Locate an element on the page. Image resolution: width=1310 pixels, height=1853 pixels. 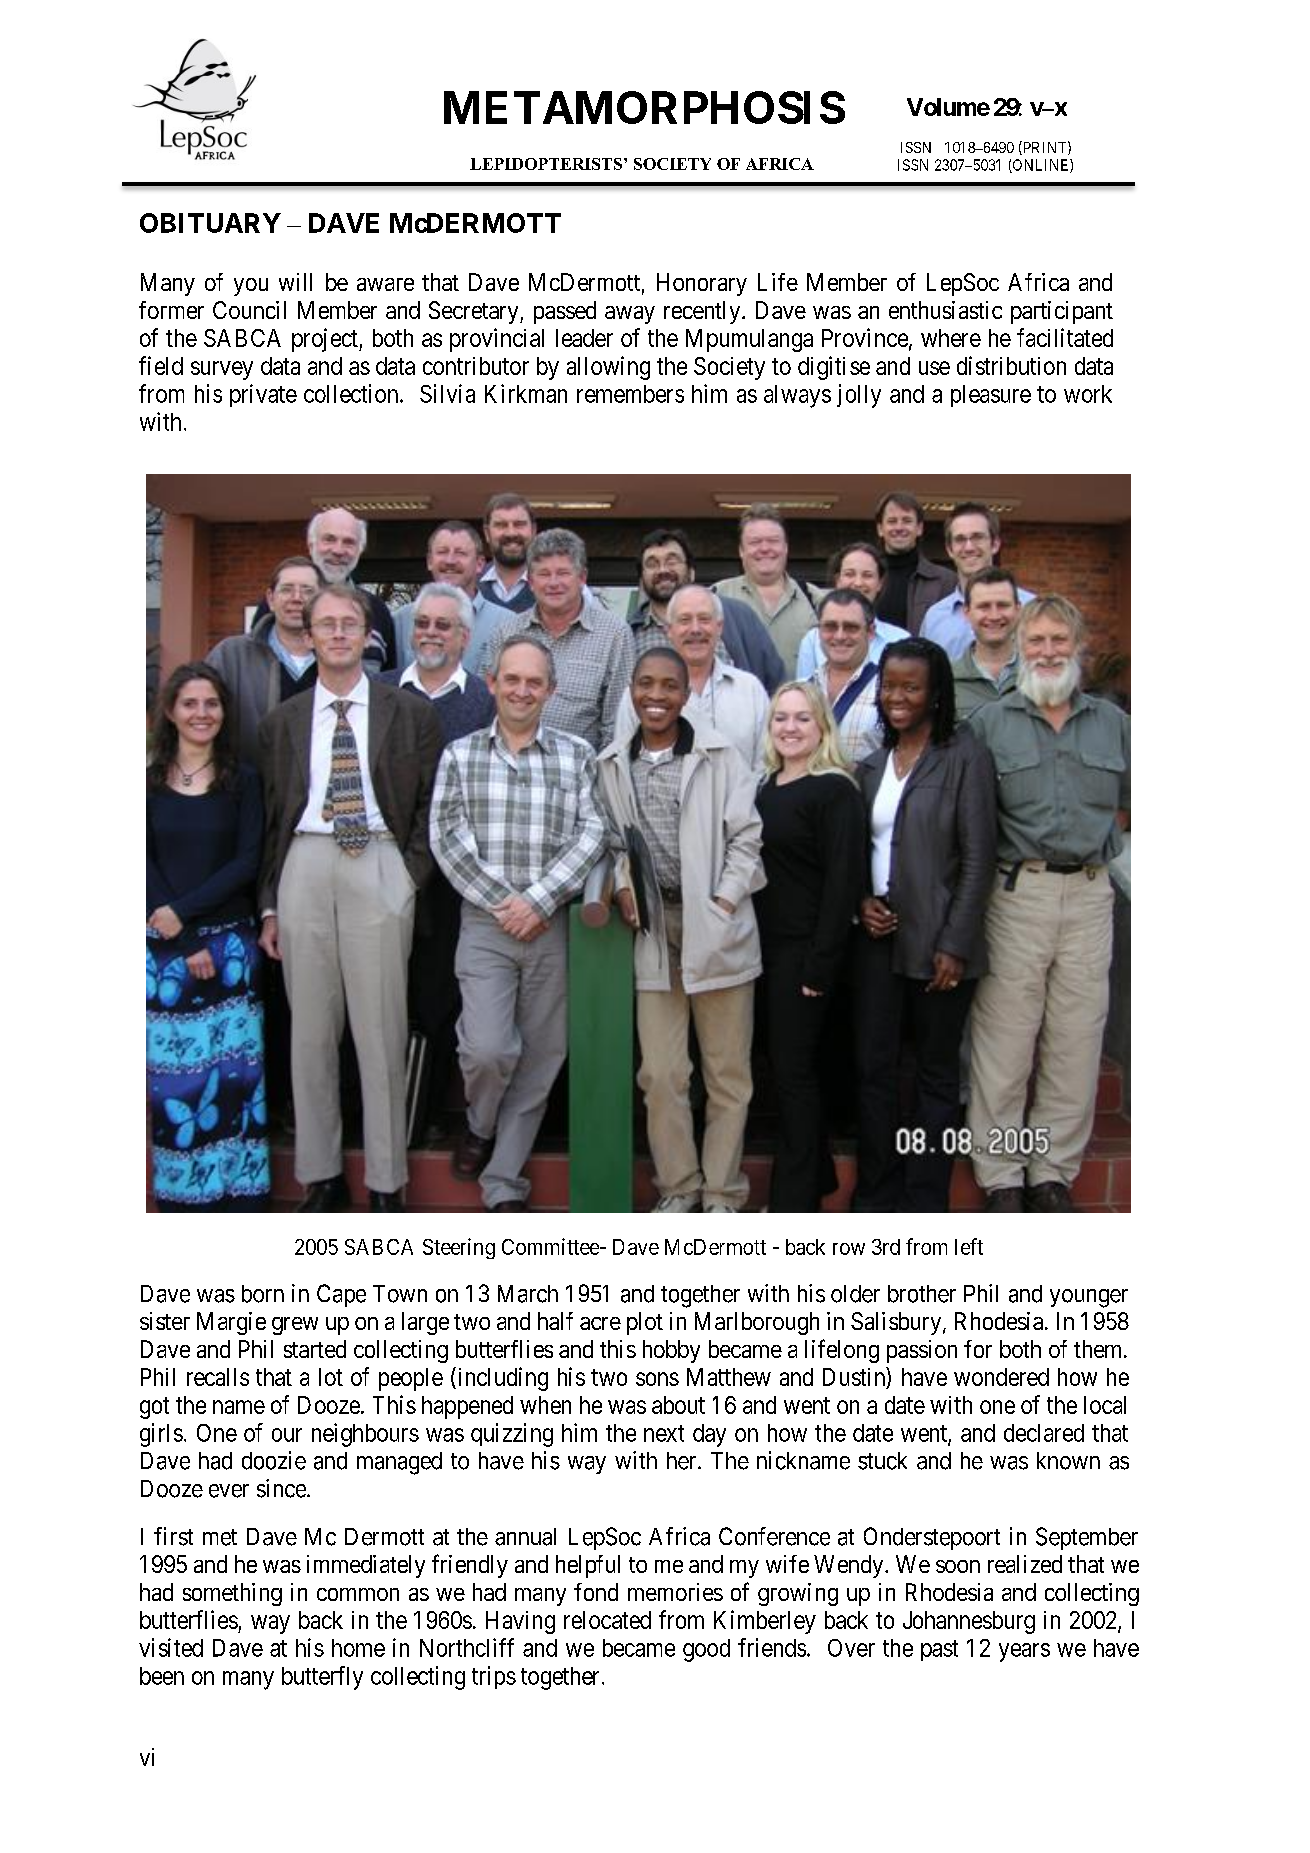
Steering is located at coordinates (459, 1248).
